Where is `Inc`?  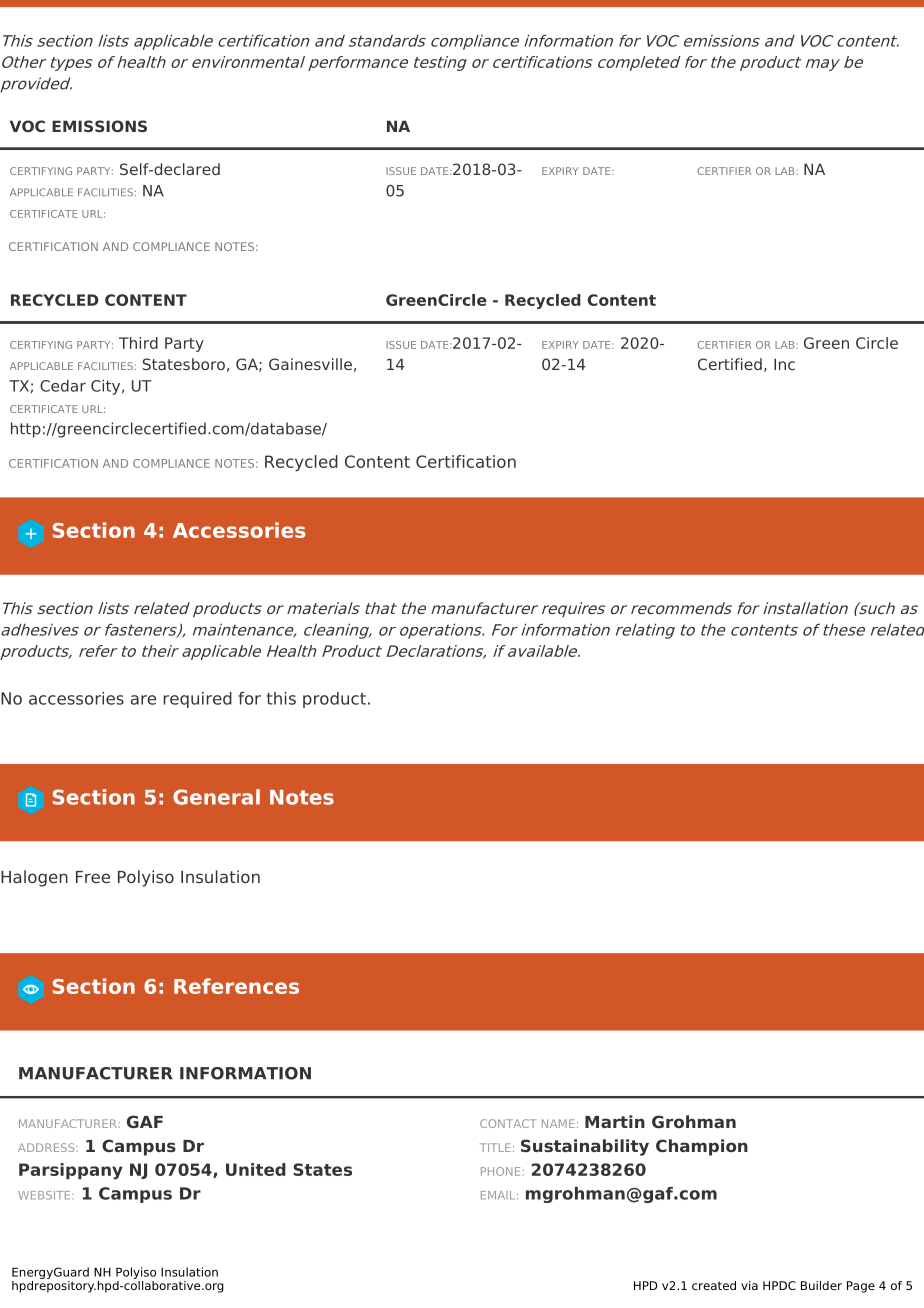
Inc is located at coordinates (784, 364).
